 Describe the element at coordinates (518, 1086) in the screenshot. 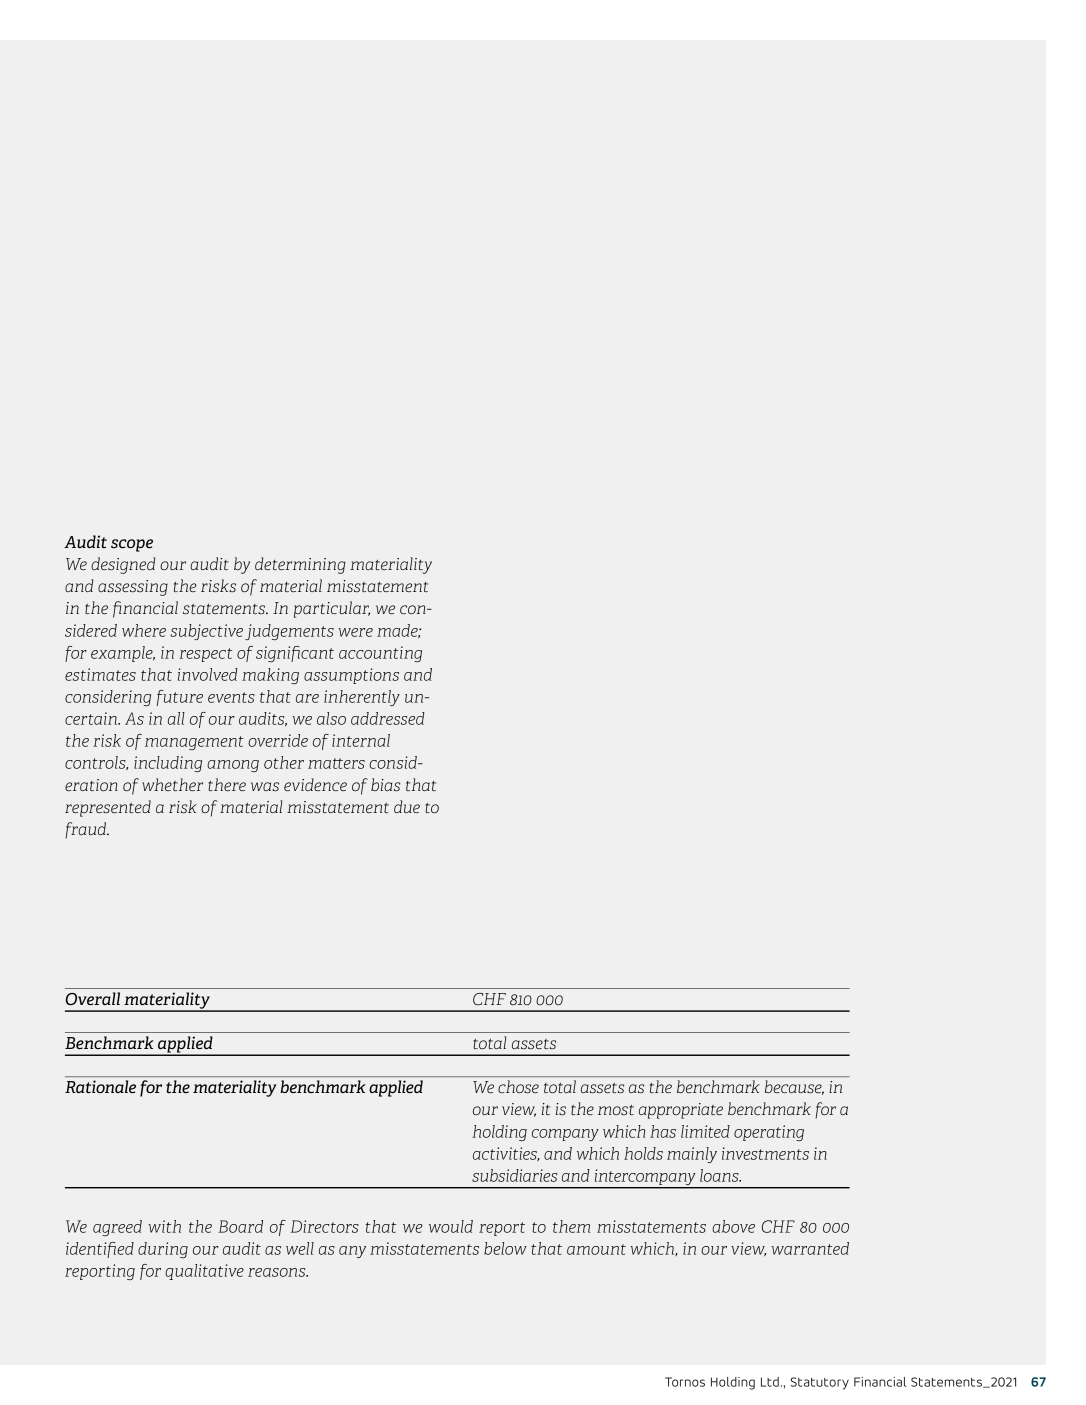

I see `chose` at that location.
